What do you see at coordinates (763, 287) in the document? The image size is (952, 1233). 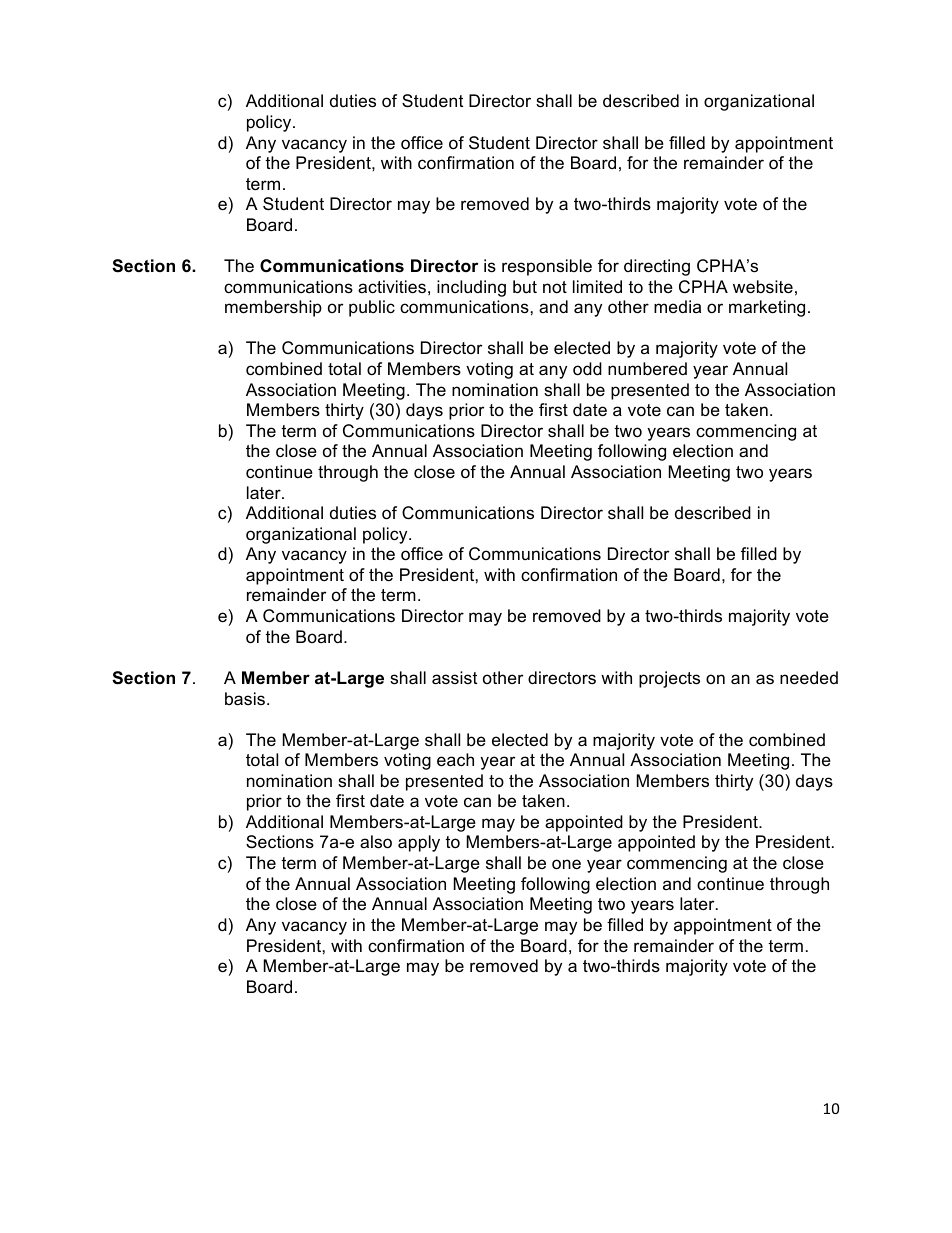 I see `website` at bounding box center [763, 287].
